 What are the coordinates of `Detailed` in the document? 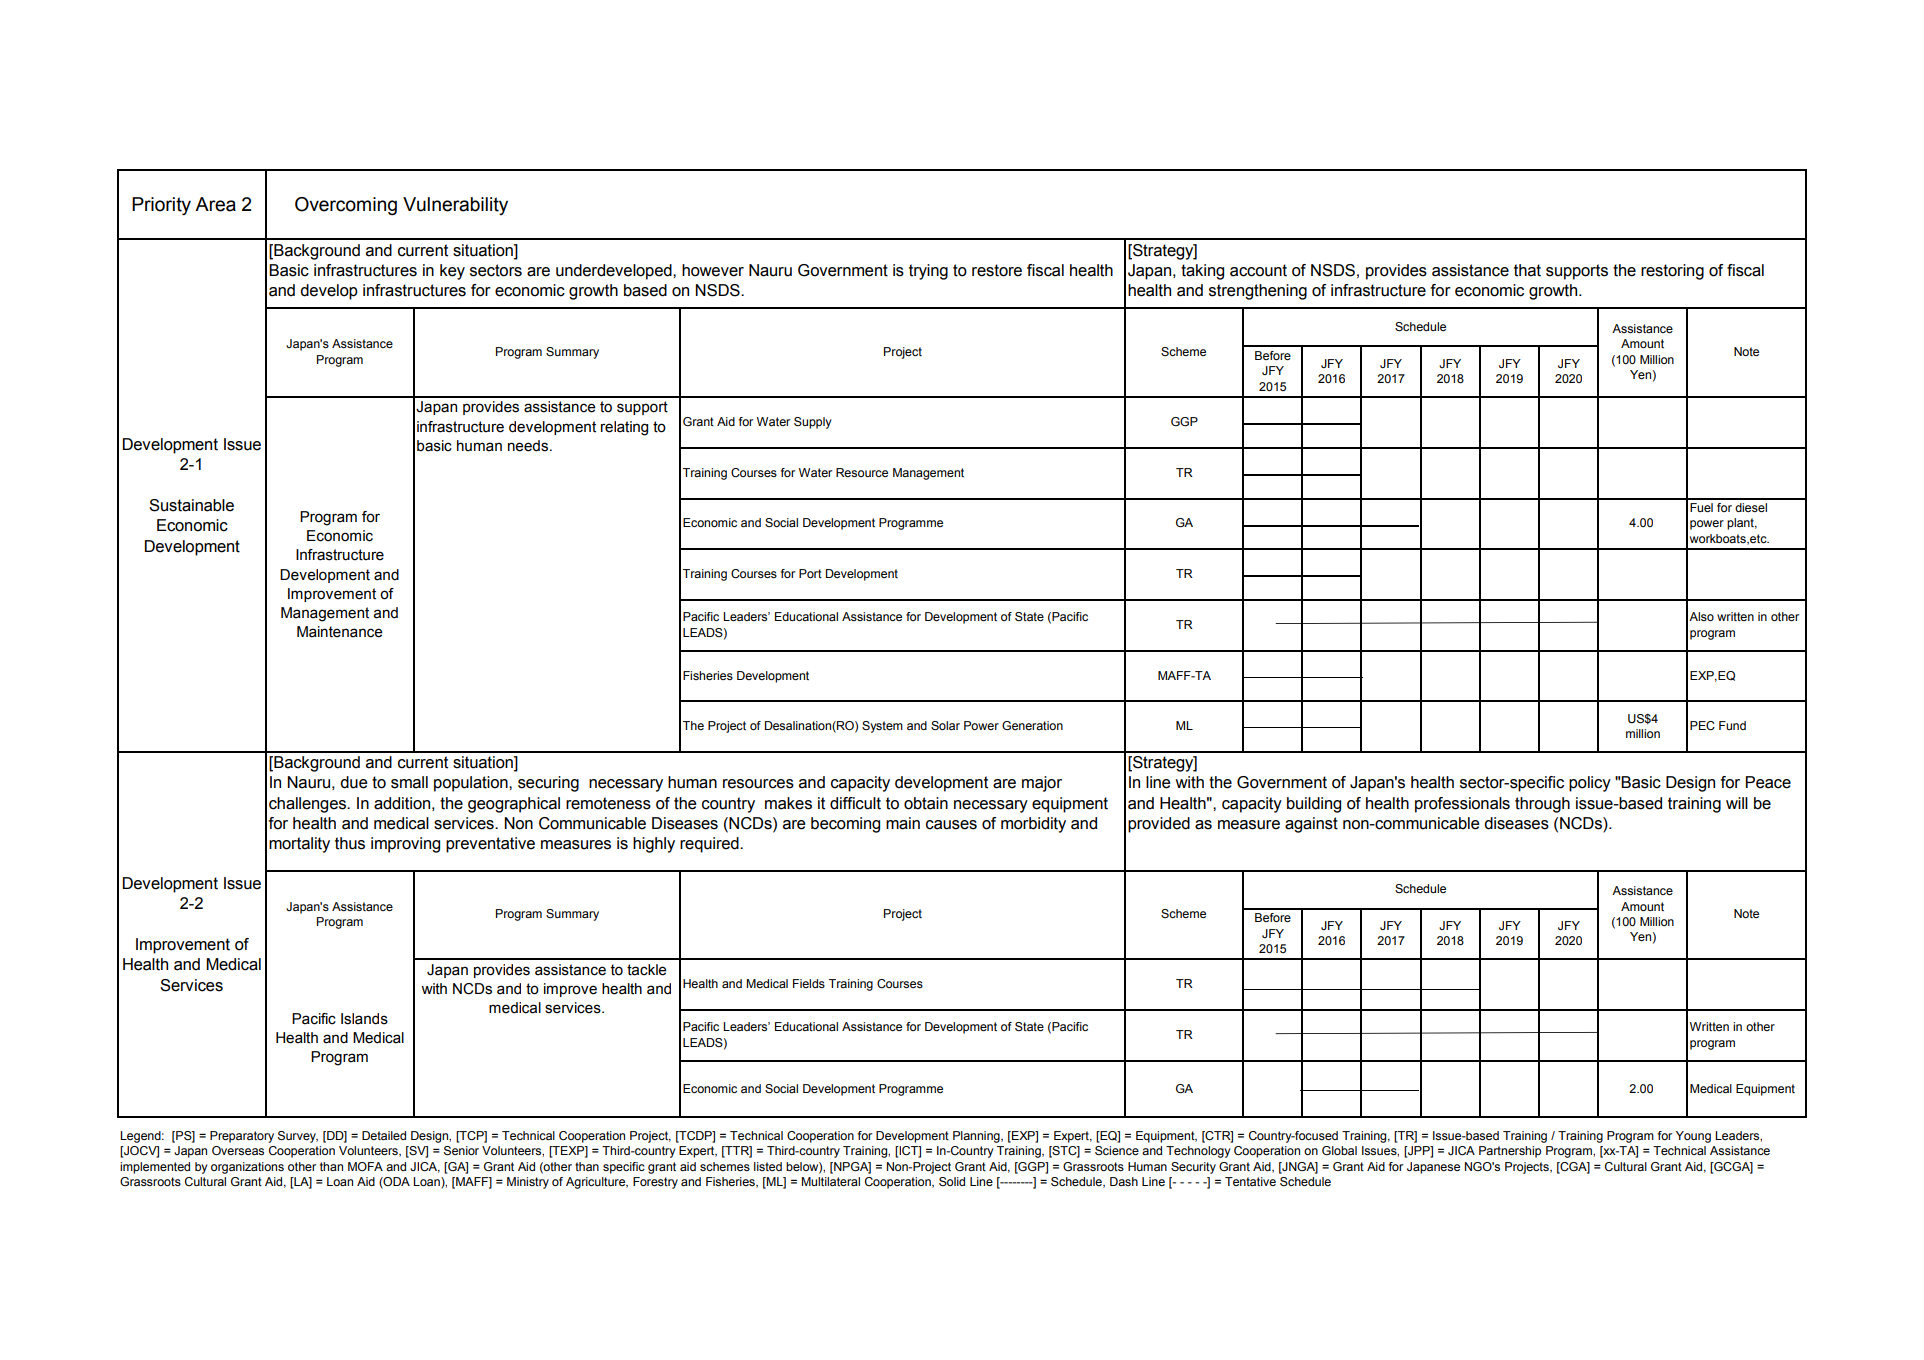 It's located at (384, 1135).
